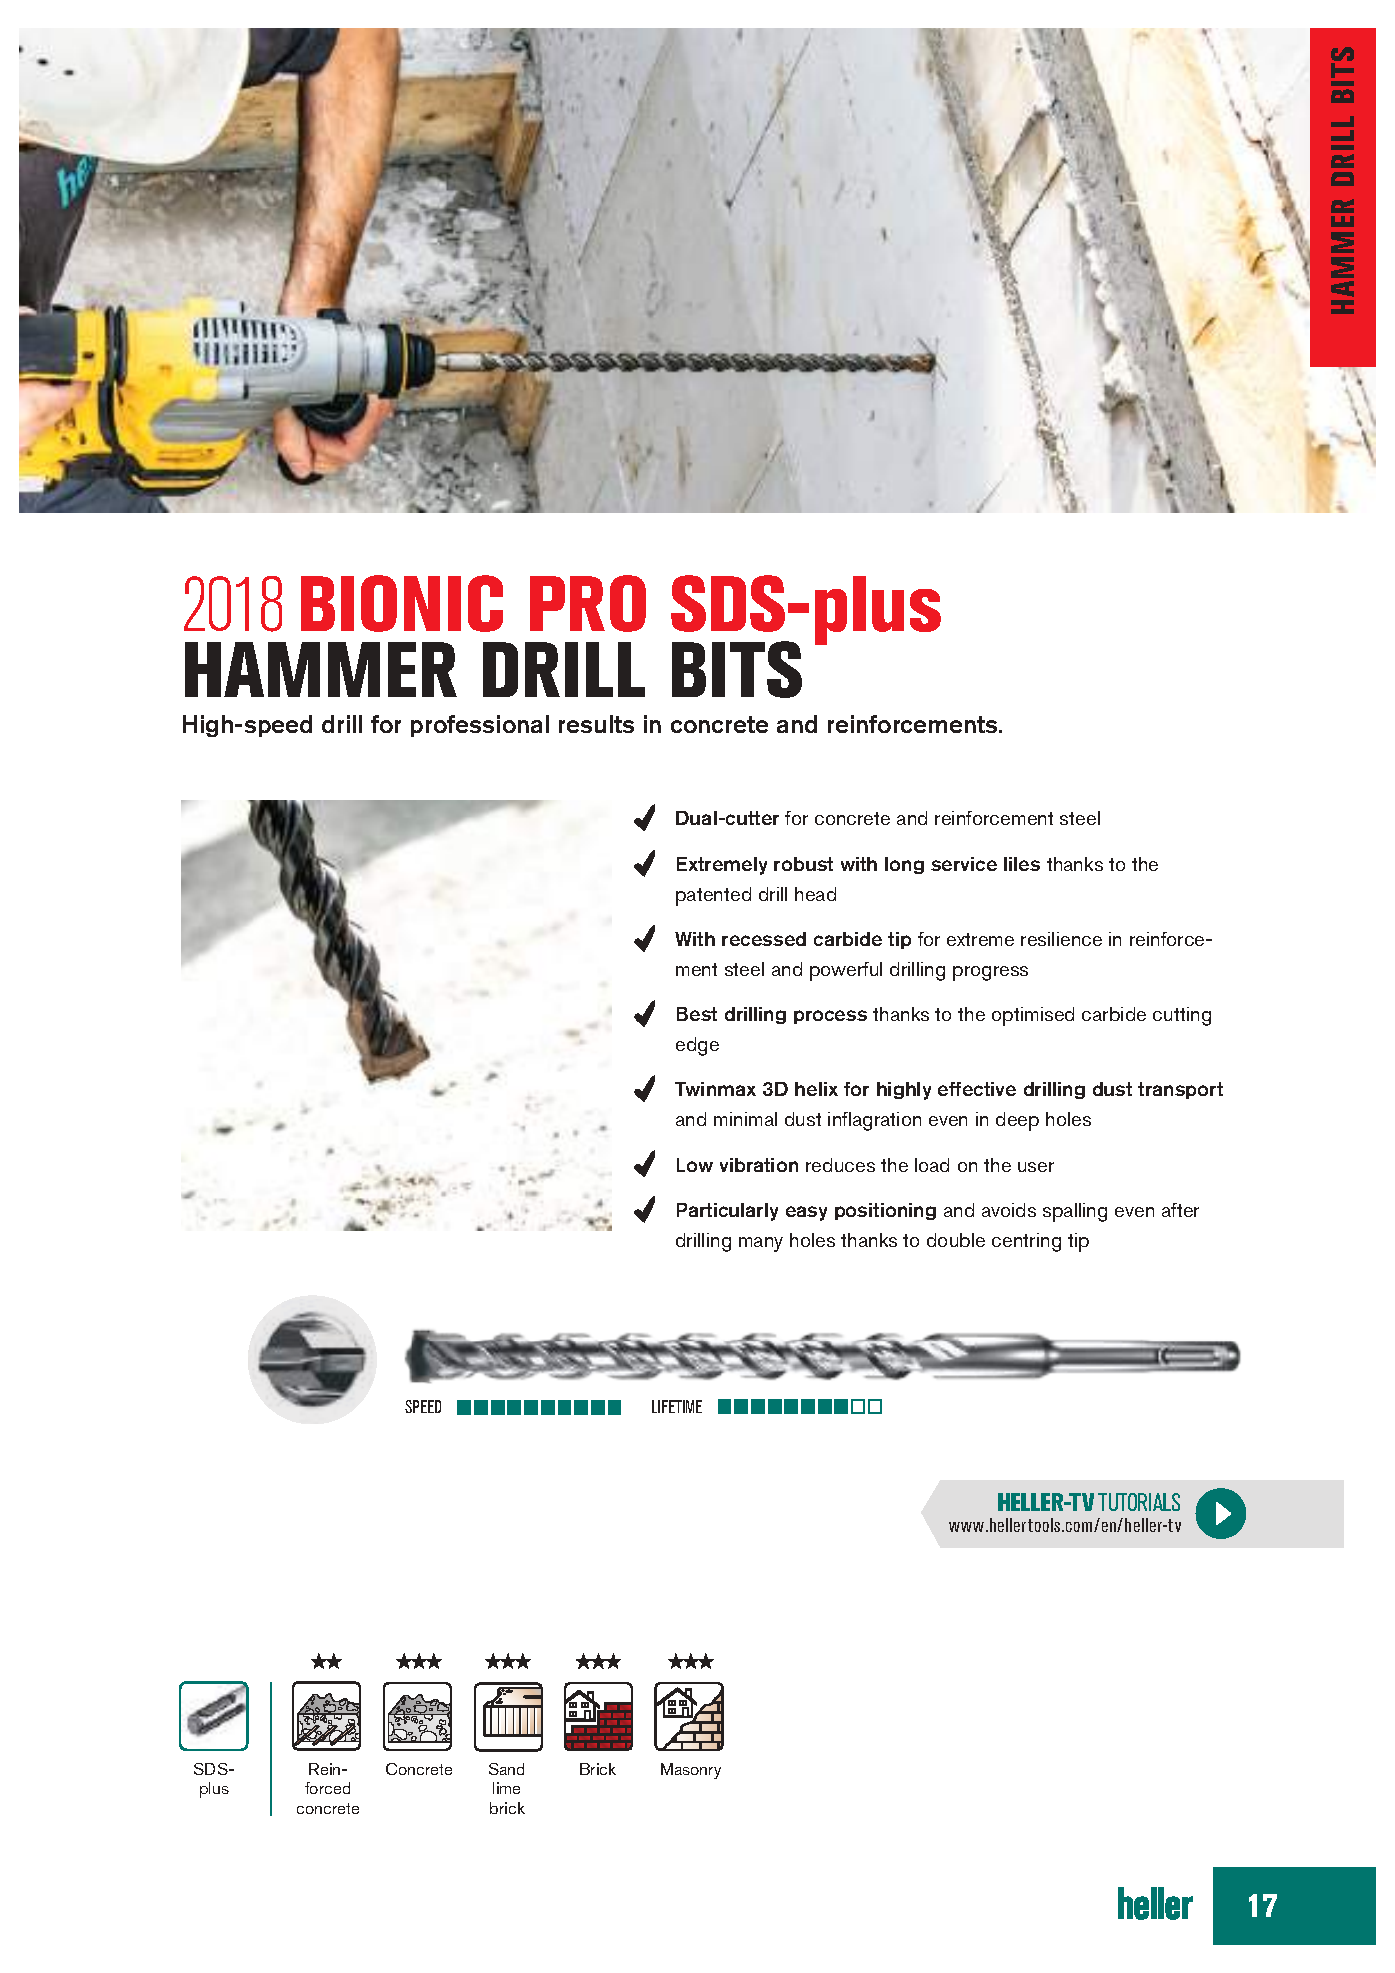 This image has height=1973, width=1395. I want to click on liles, so click(1022, 864).
